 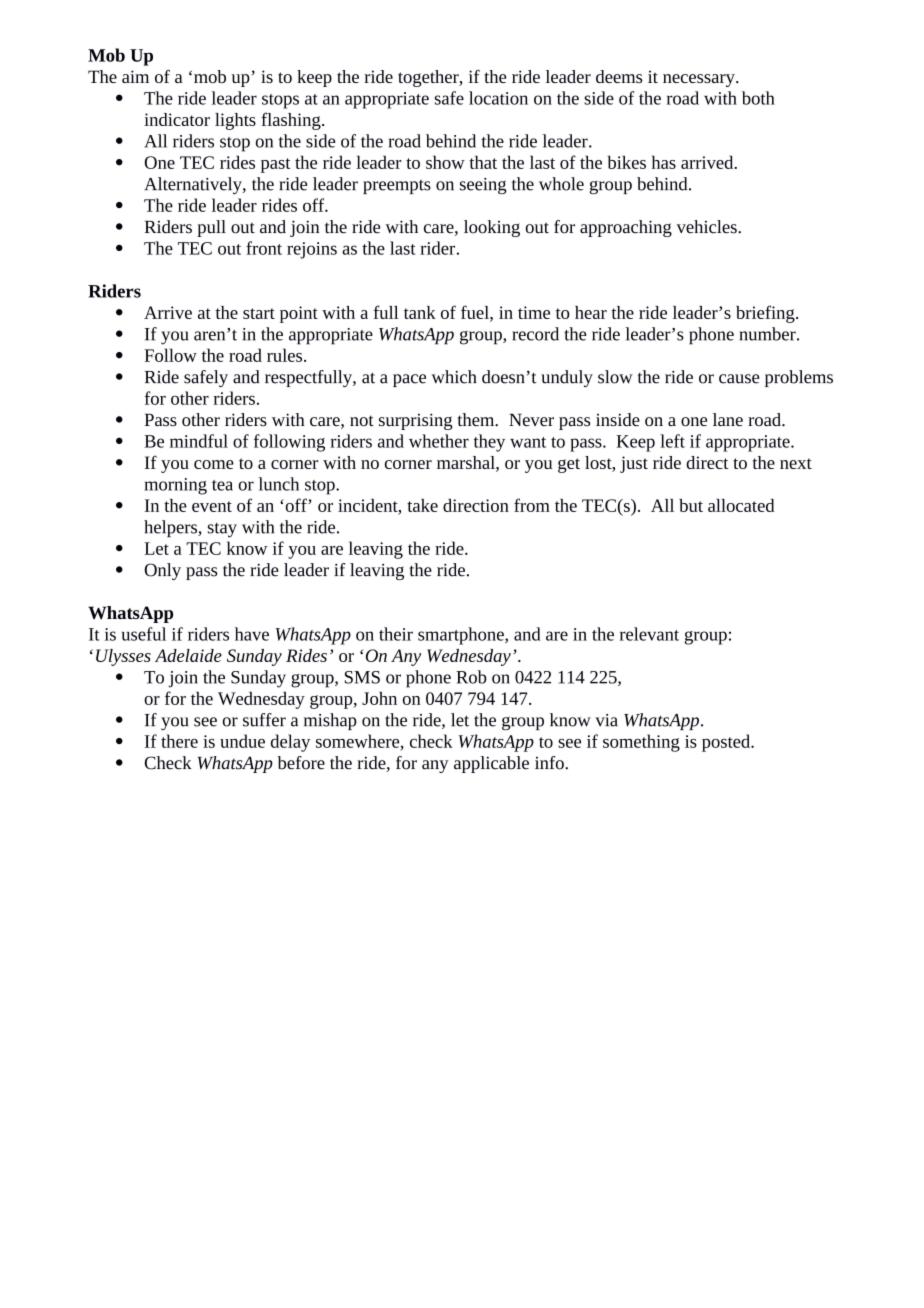 What do you see at coordinates (199, 441) in the page?
I see `mindful` at bounding box center [199, 441].
